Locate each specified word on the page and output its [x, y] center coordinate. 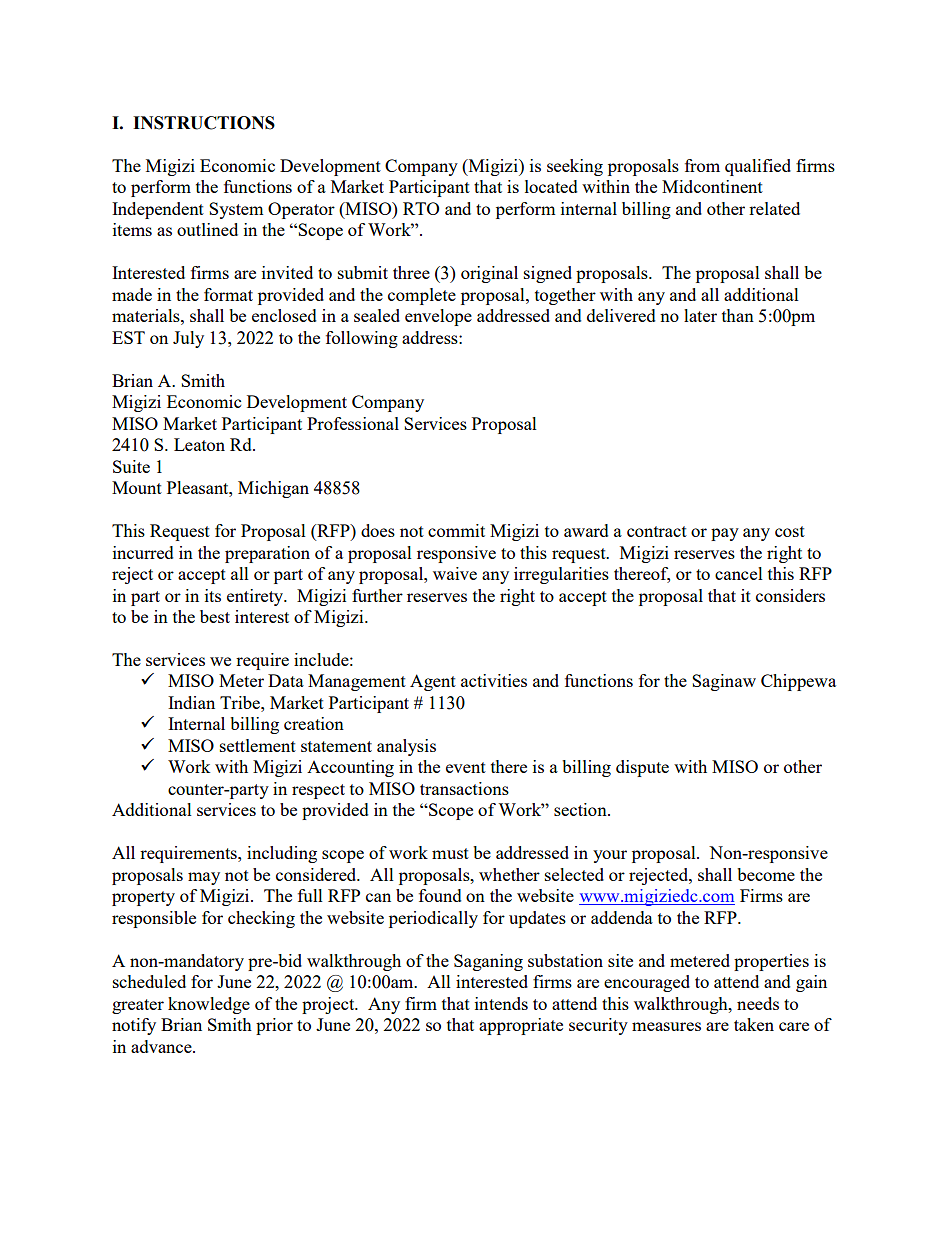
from [702, 165]
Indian [191, 702]
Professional [353, 423]
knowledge [209, 1005]
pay [725, 534]
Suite [131, 466]
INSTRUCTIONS [204, 123]
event [466, 767]
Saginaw [724, 682]
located [551, 186]
